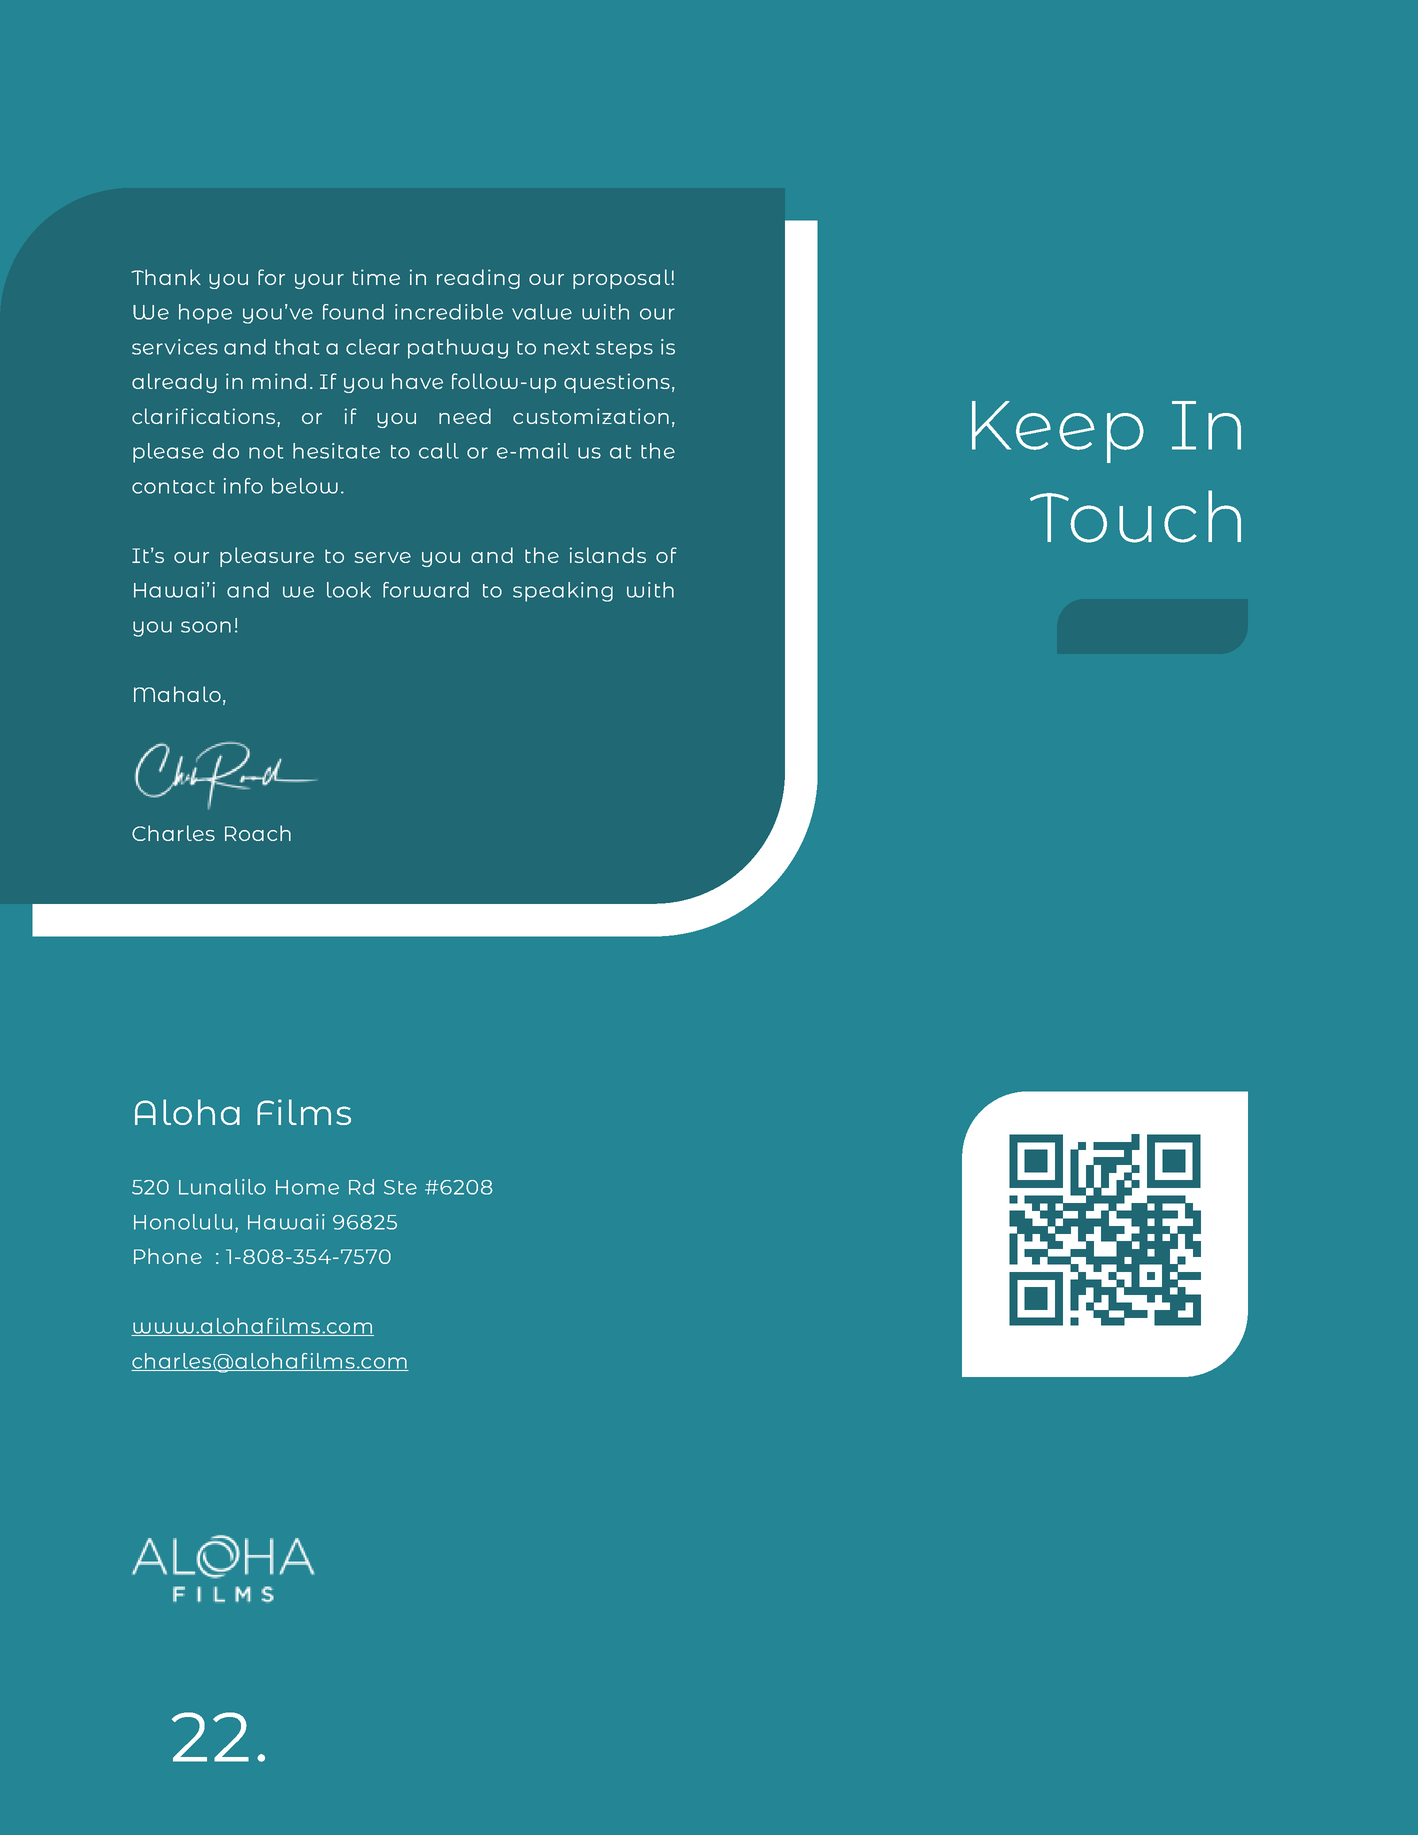 This document has width=1418, height=1835. Describe the element at coordinates (383, 557) in the document. I see `serve` at that location.
